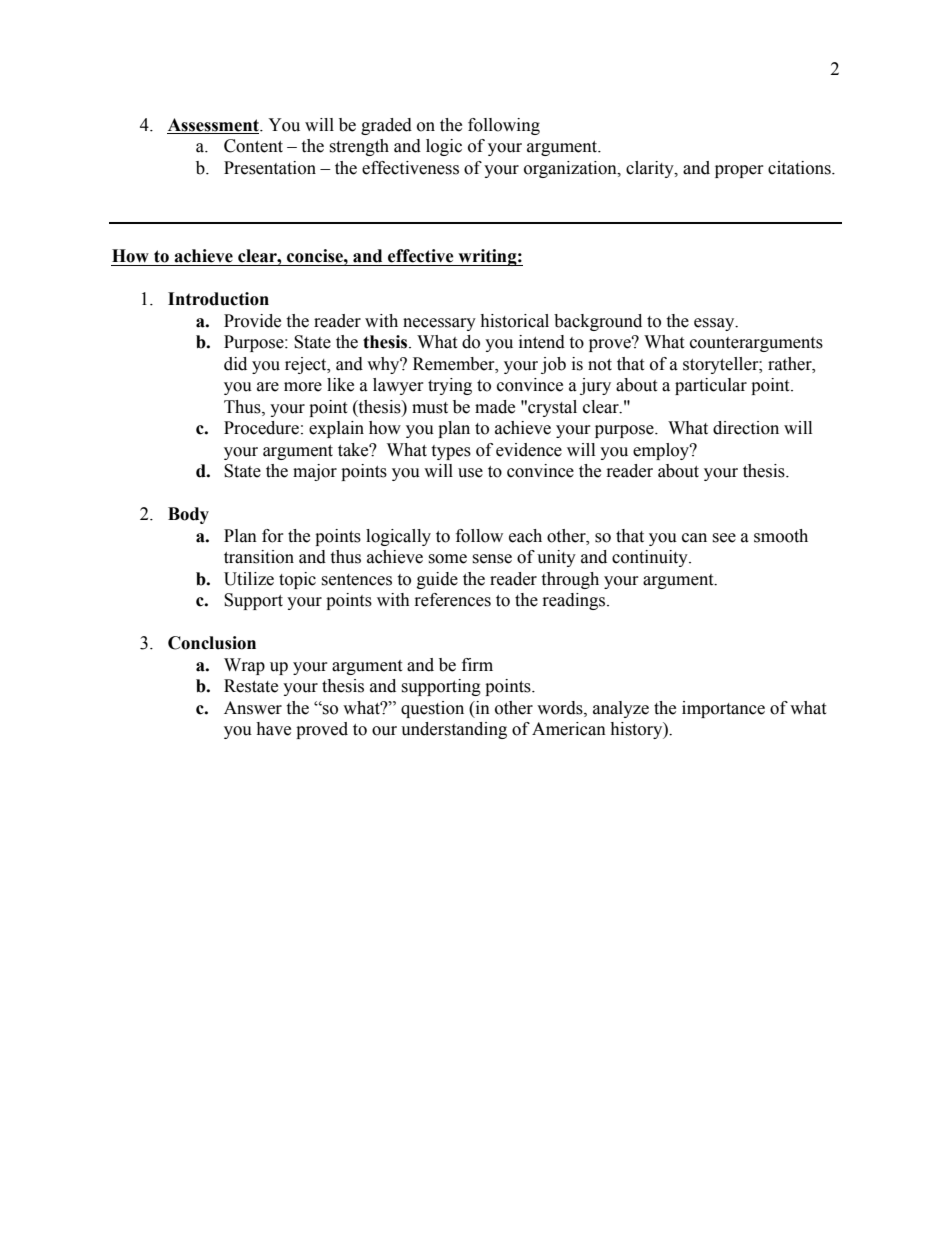 This document has width=952, height=1233. Describe the element at coordinates (253, 708) in the document. I see `Answer` at that location.
